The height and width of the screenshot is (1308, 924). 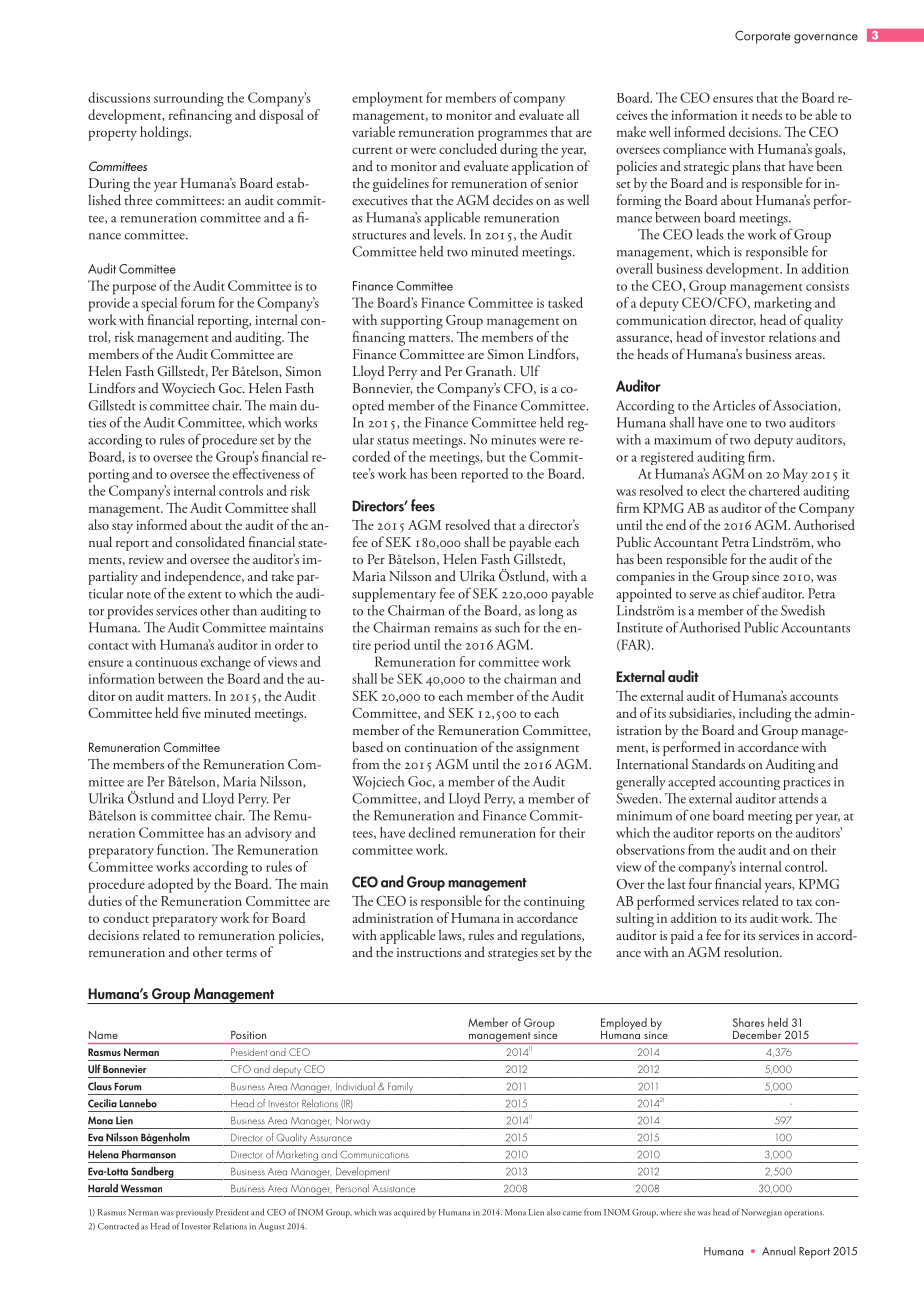 I want to click on previously, so click(x=194, y=1213).
